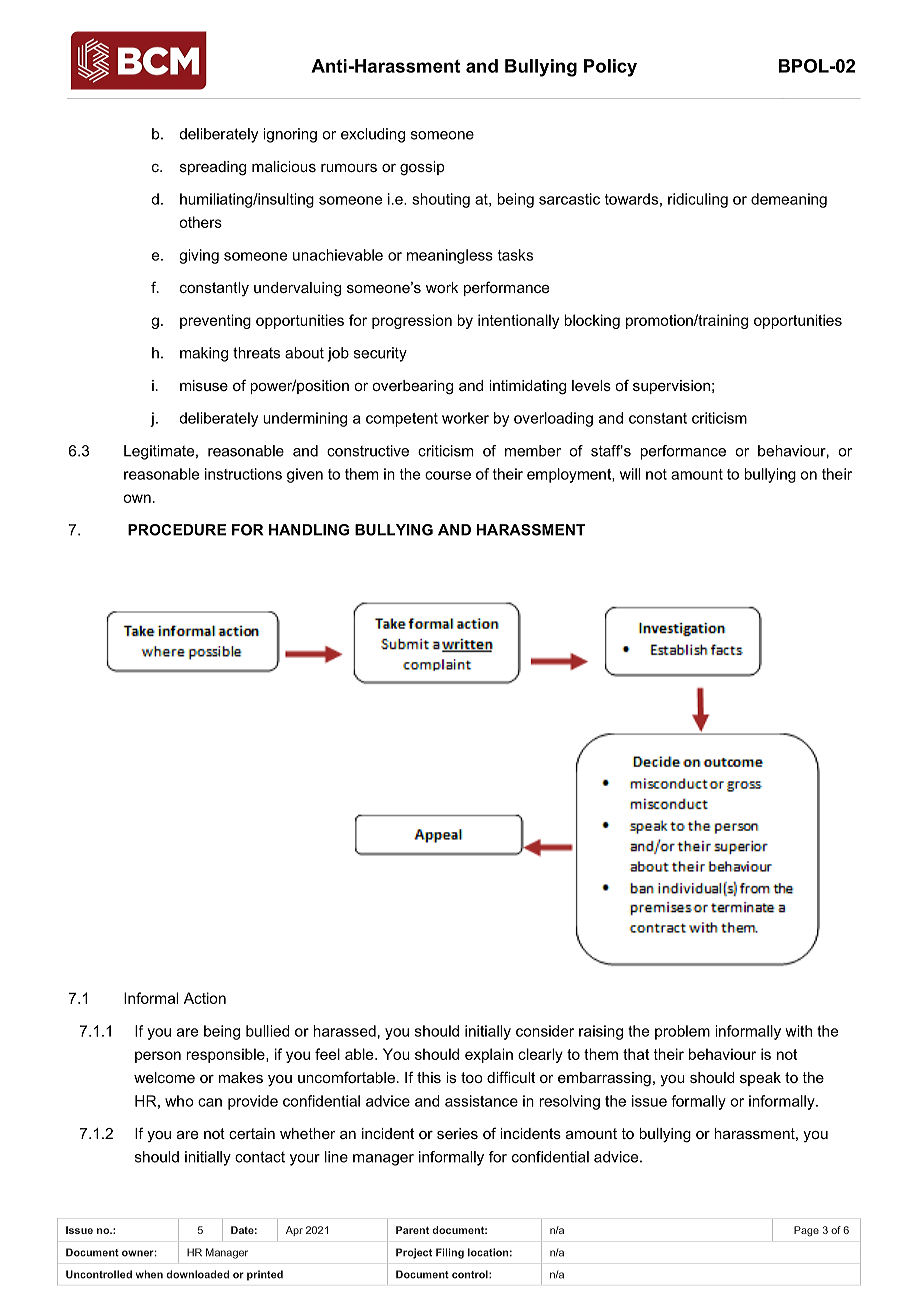 The image size is (924, 1308). Describe the element at coordinates (806, 1231) in the screenshot. I see `Page` at that location.
